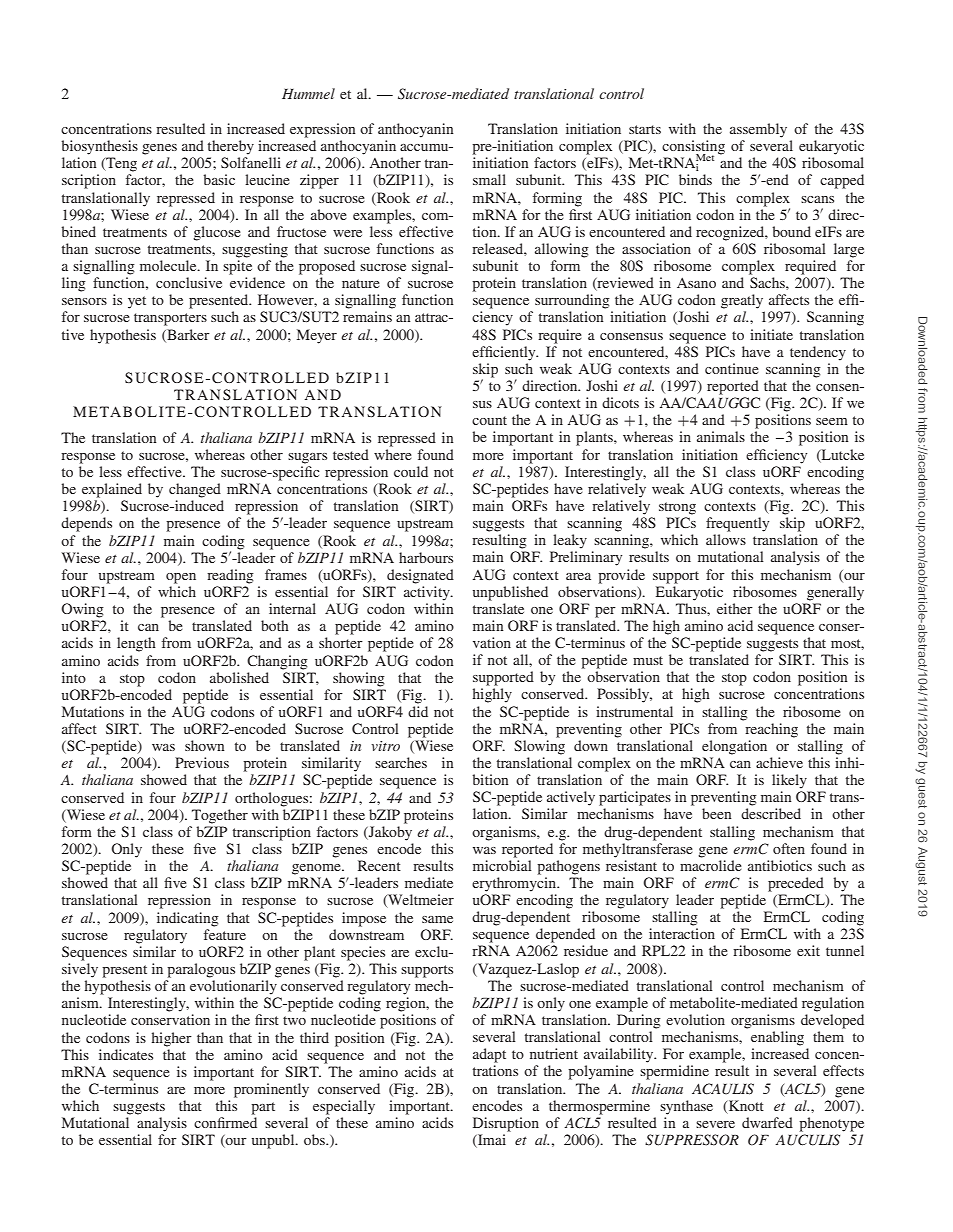 The image size is (953, 1232). What do you see at coordinates (187, 335) in the page?
I see `Barker` at bounding box center [187, 335].
